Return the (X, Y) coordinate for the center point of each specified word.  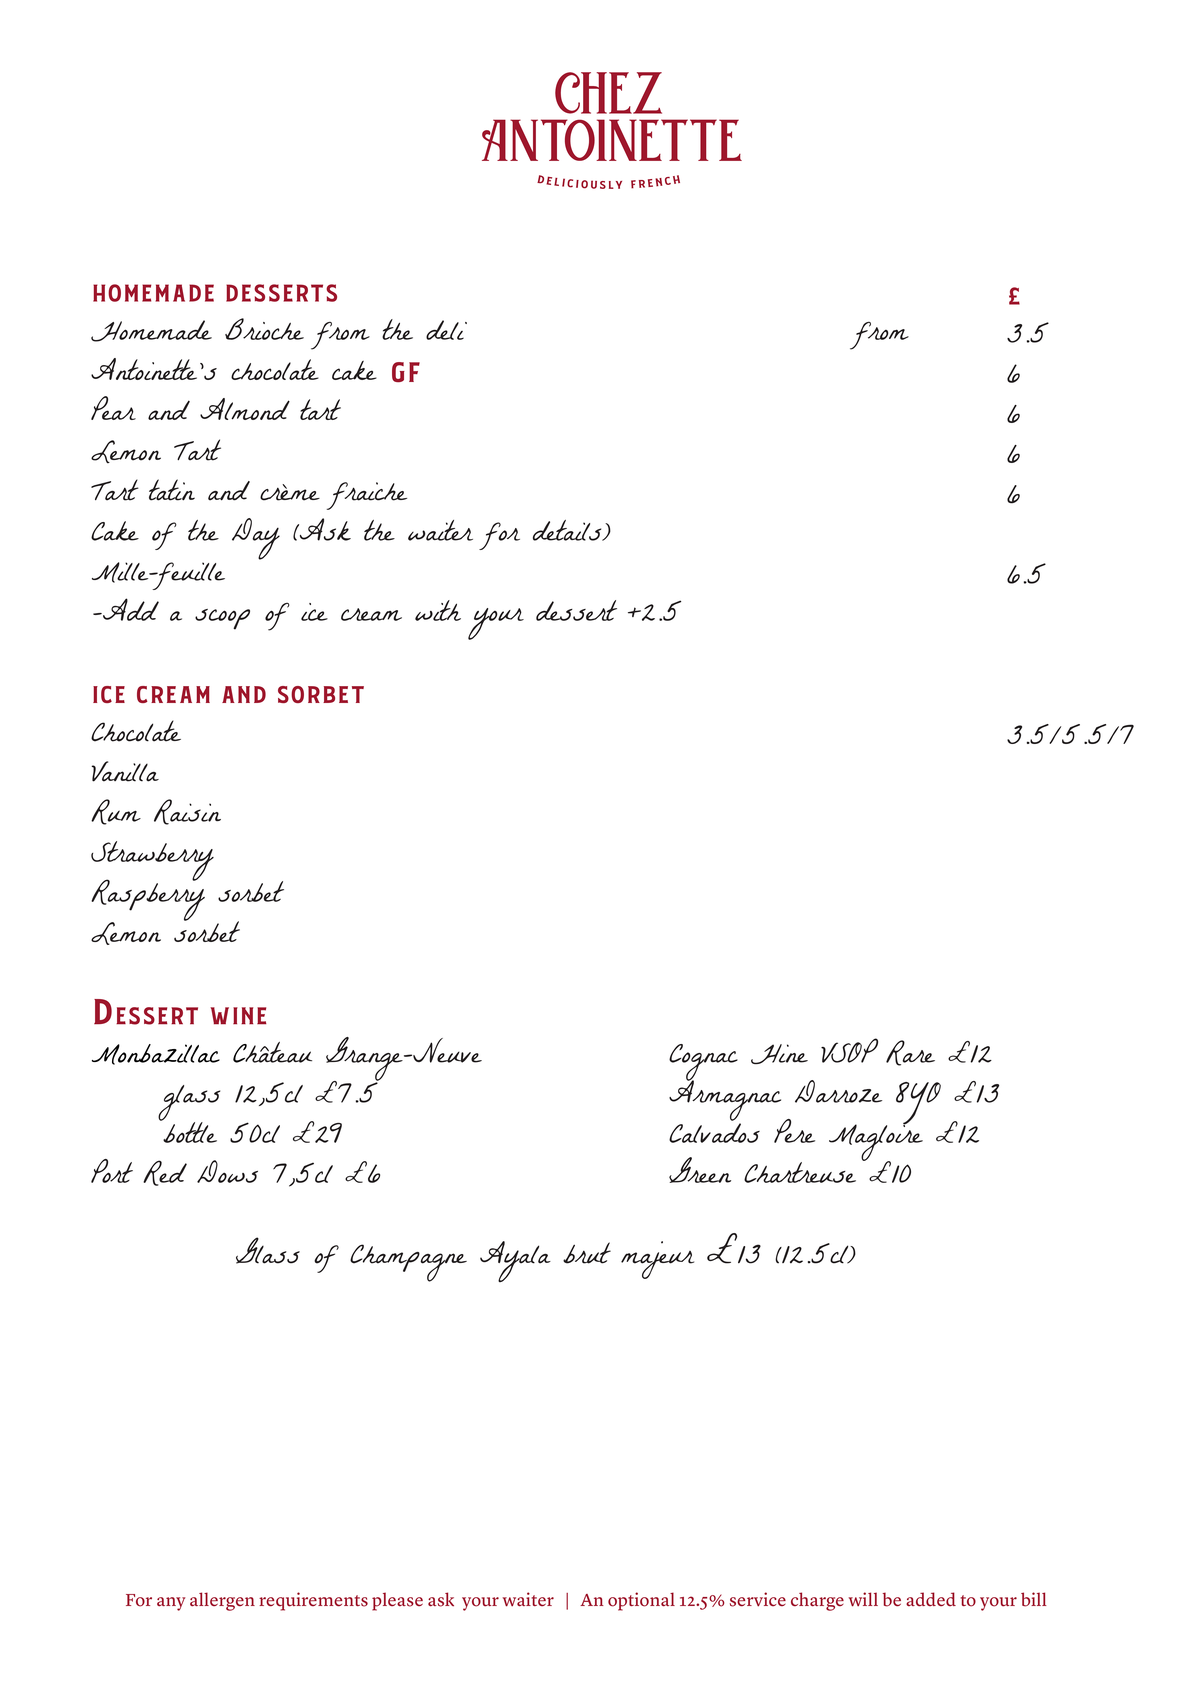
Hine (779, 1054)
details (568, 530)
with (438, 610)
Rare (910, 1053)
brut (587, 1253)
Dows (227, 1171)
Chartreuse (800, 1172)
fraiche (367, 496)
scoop (222, 619)
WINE (238, 1016)
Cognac (703, 1063)
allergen (222, 1601)
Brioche (264, 329)
